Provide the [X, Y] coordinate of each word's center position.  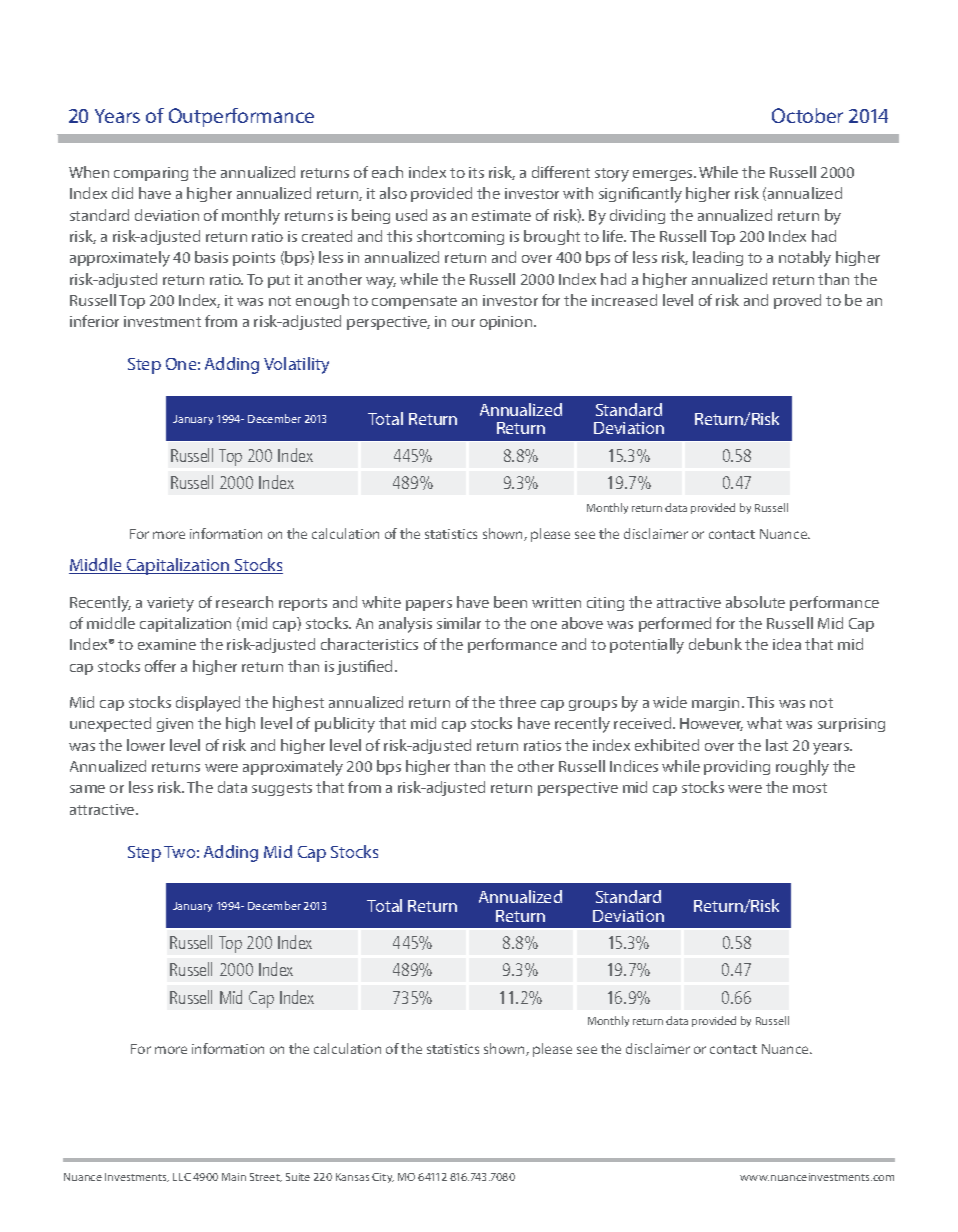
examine [167, 644]
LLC [182, 1177]
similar [459, 623]
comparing [151, 174]
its [476, 172]
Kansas [352, 1177]
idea [787, 644]
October [807, 115]
